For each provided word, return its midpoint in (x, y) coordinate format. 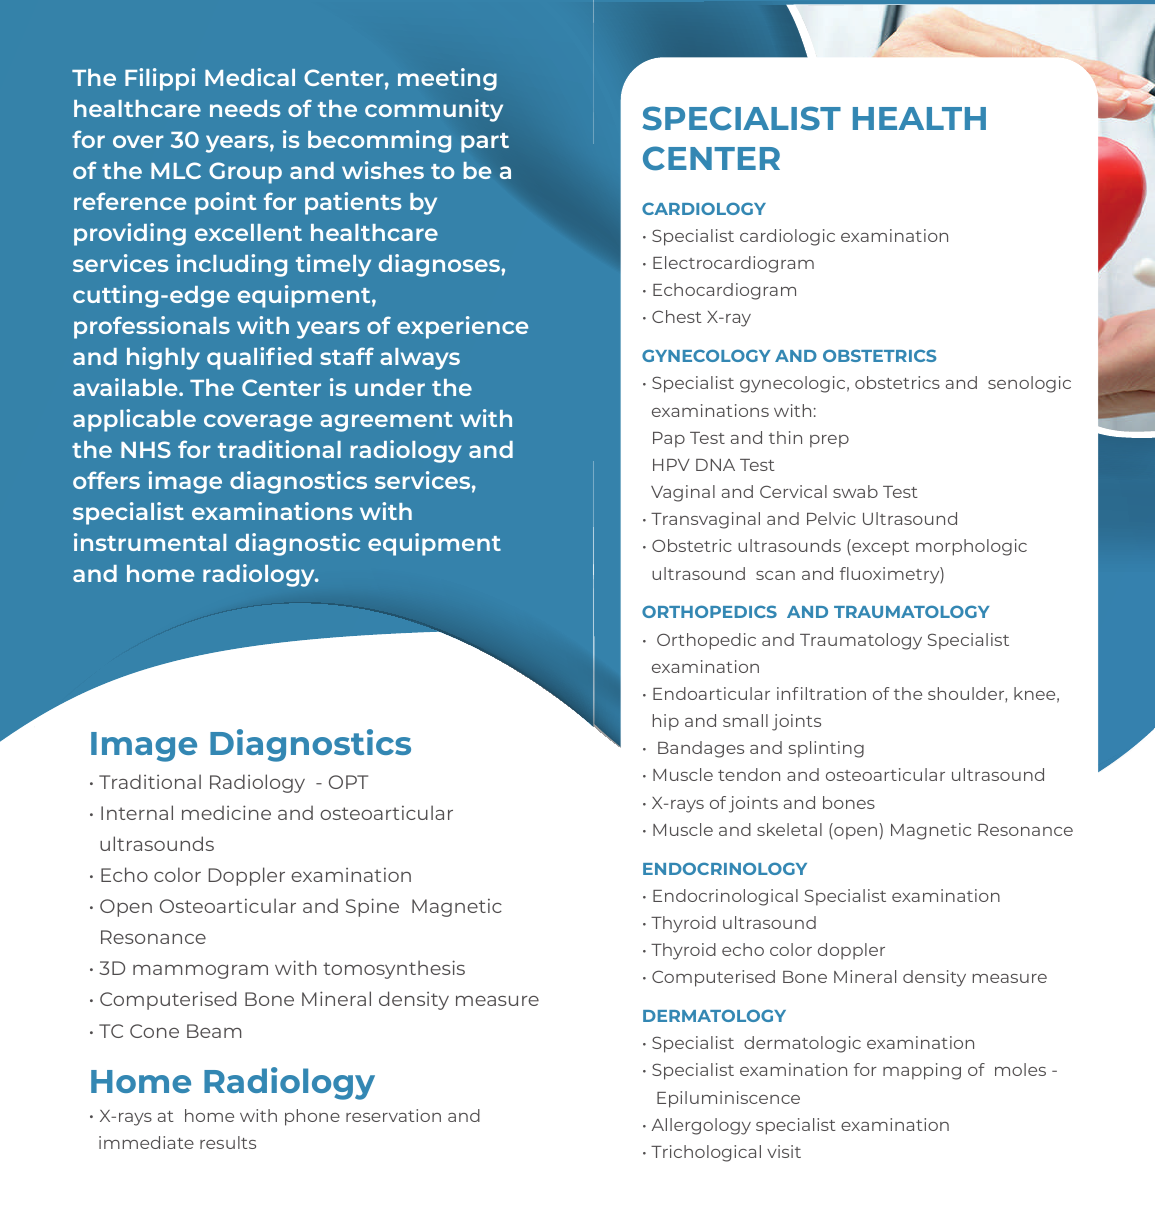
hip (666, 722)
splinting (826, 749)
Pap (669, 440)
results (228, 1142)
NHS (146, 449)
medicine (226, 812)
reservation (393, 1115)
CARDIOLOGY (704, 208)
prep (829, 441)
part (485, 143)
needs (245, 108)
